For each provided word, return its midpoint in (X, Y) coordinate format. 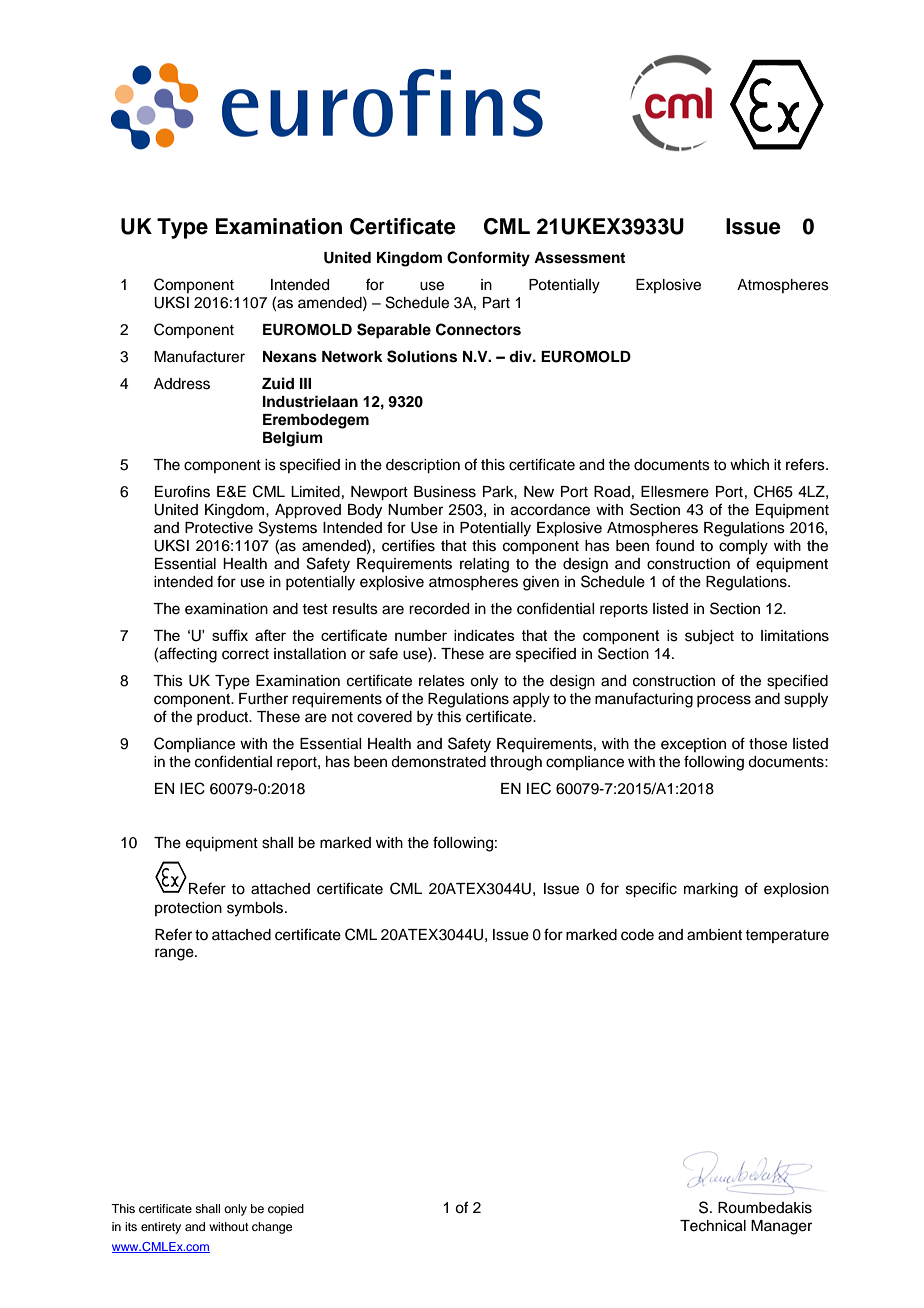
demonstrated (438, 762)
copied (286, 1210)
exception (693, 745)
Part (496, 303)
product (224, 718)
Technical (713, 1226)
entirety (161, 1228)
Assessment (579, 258)
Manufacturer (199, 356)
